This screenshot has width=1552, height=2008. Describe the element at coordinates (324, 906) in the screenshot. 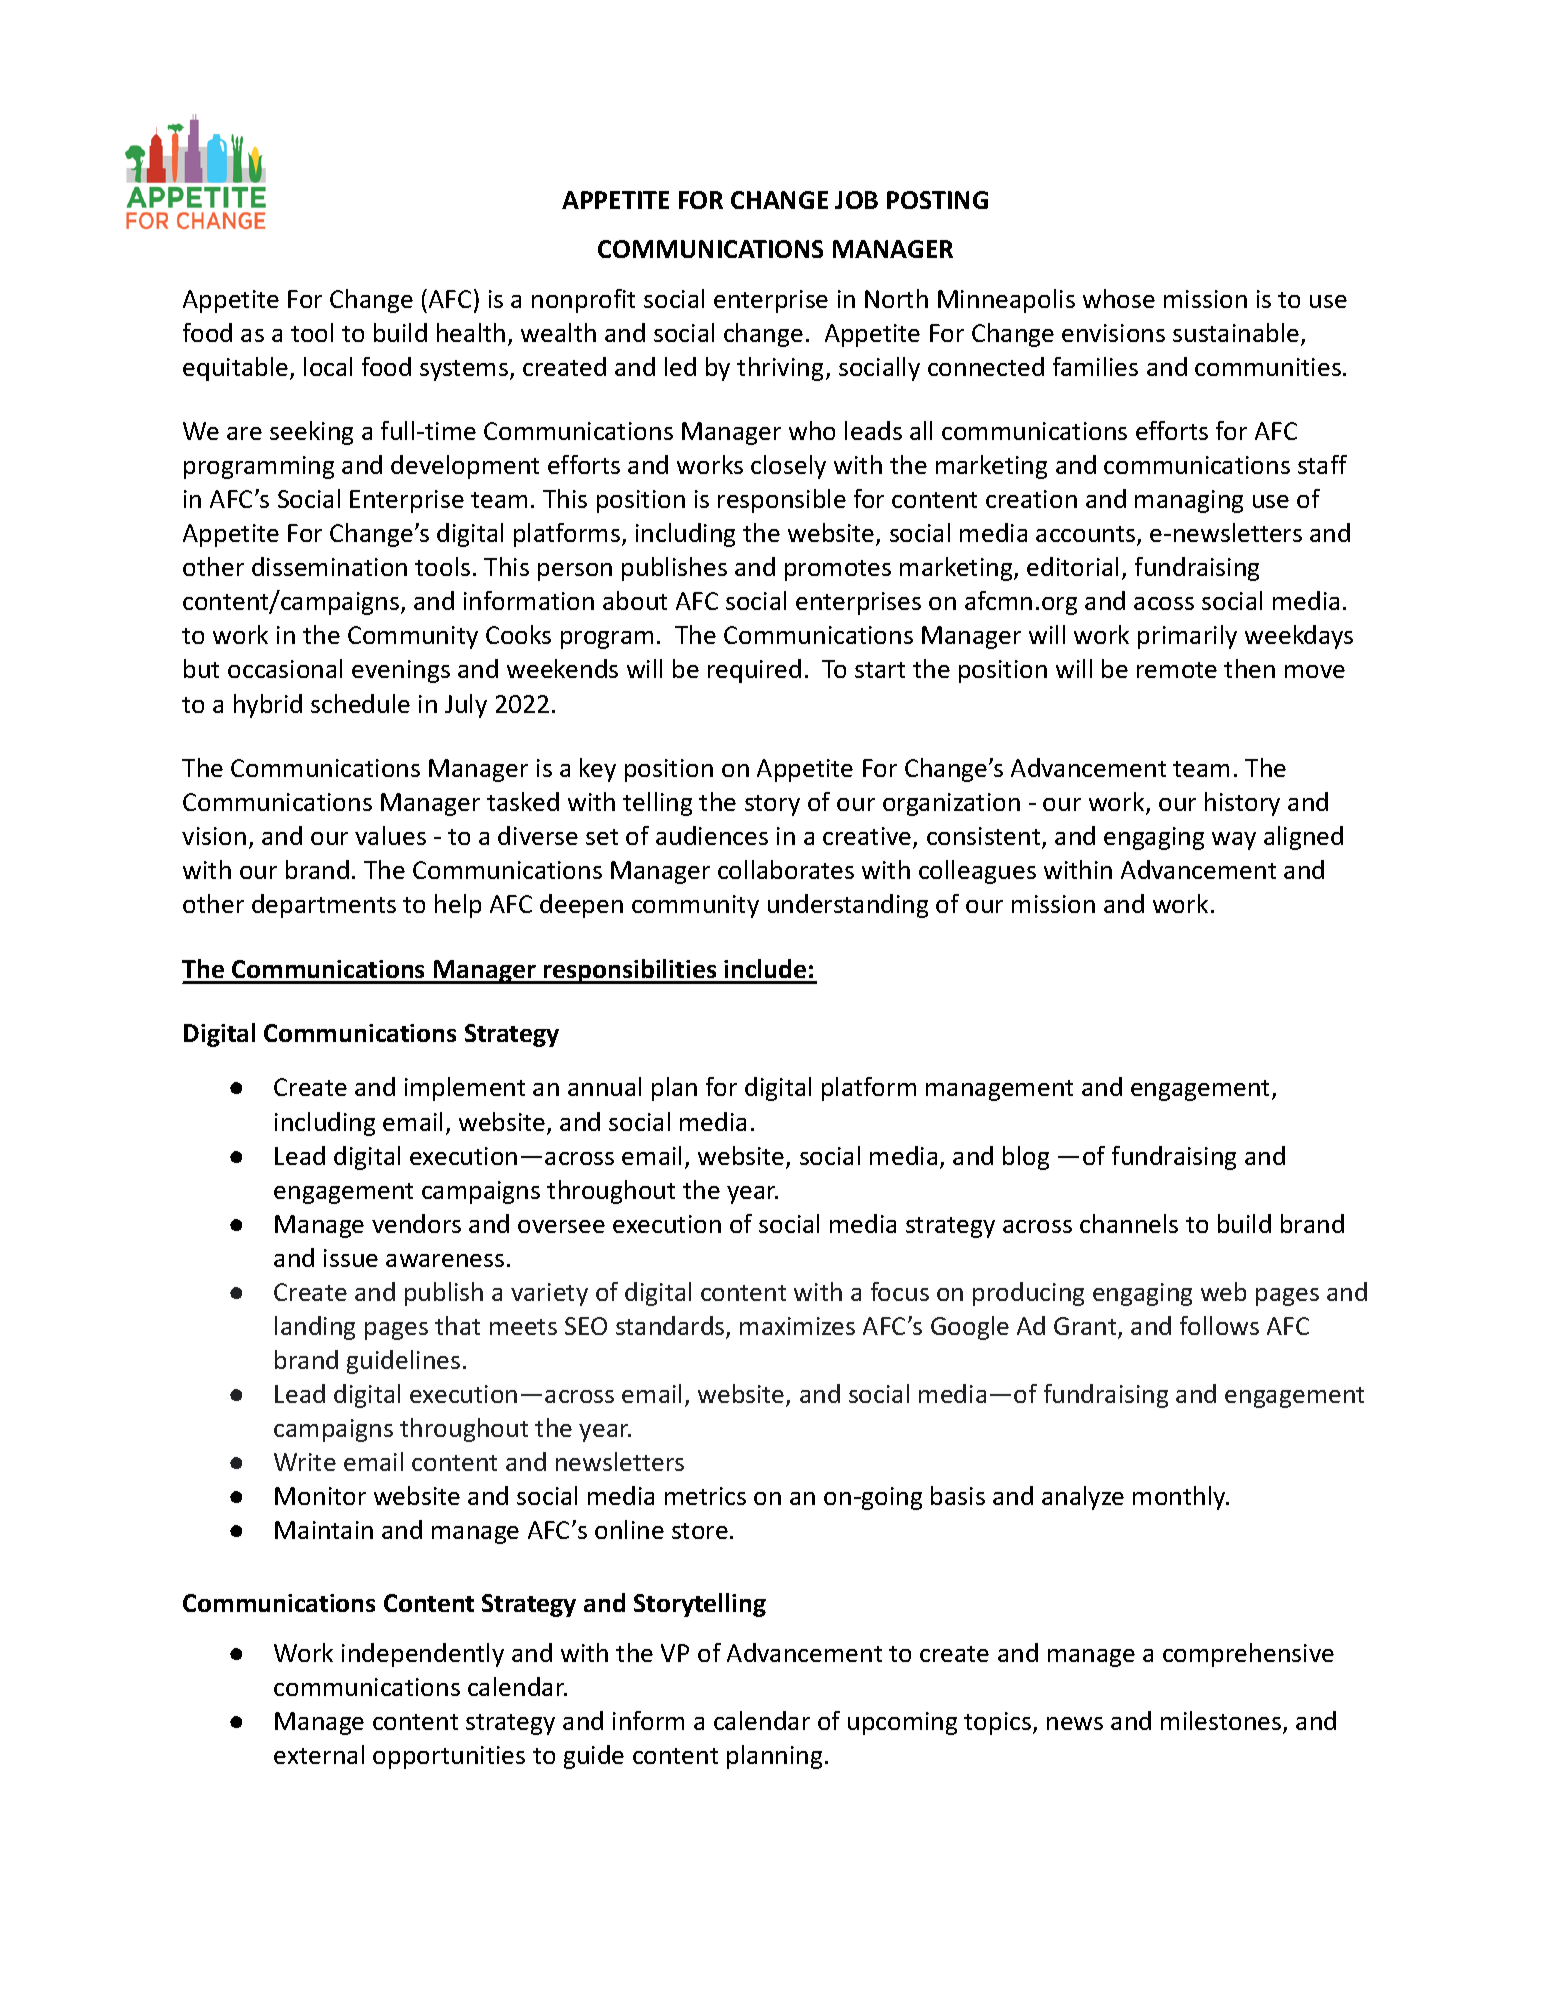

I see `departments` at that location.
